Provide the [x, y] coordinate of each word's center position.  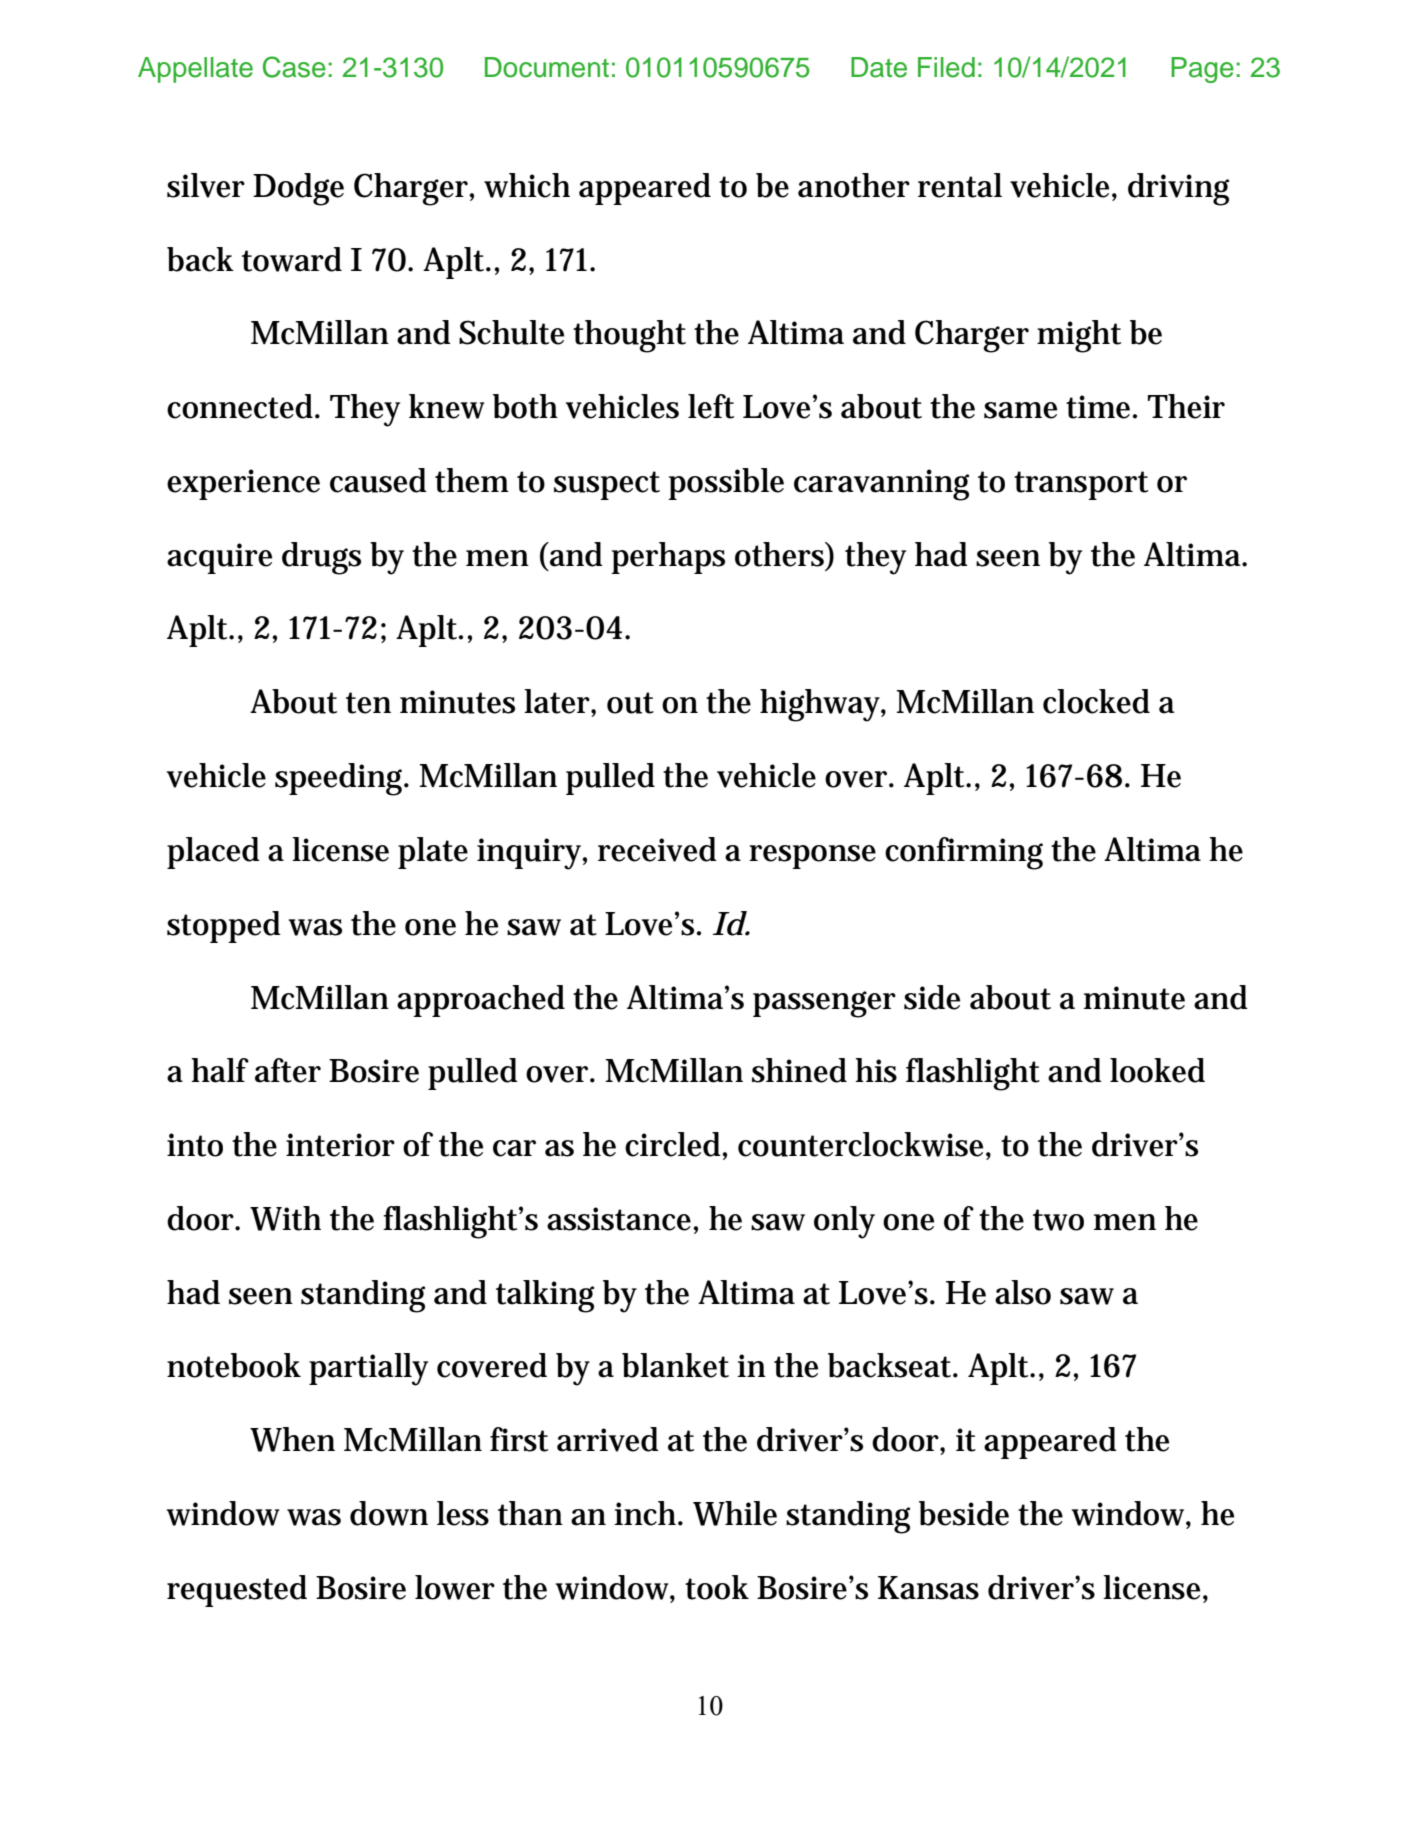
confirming [964, 853]
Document [547, 67]
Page [1202, 70]
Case [294, 67]
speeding [341, 779]
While [735, 1513]
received [657, 849]
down [389, 1513]
